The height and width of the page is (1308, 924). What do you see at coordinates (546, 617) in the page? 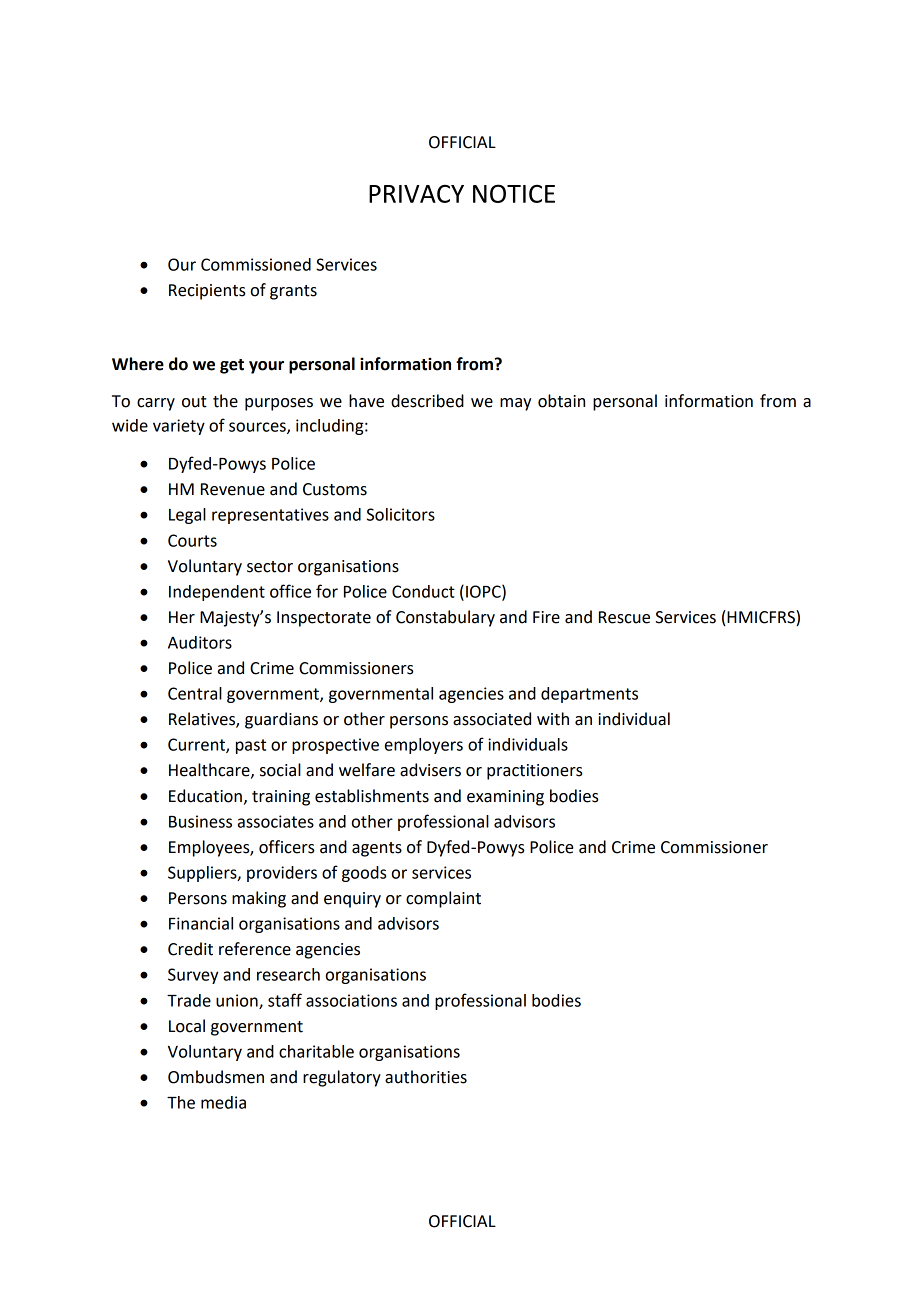
I see `Fire` at bounding box center [546, 617].
